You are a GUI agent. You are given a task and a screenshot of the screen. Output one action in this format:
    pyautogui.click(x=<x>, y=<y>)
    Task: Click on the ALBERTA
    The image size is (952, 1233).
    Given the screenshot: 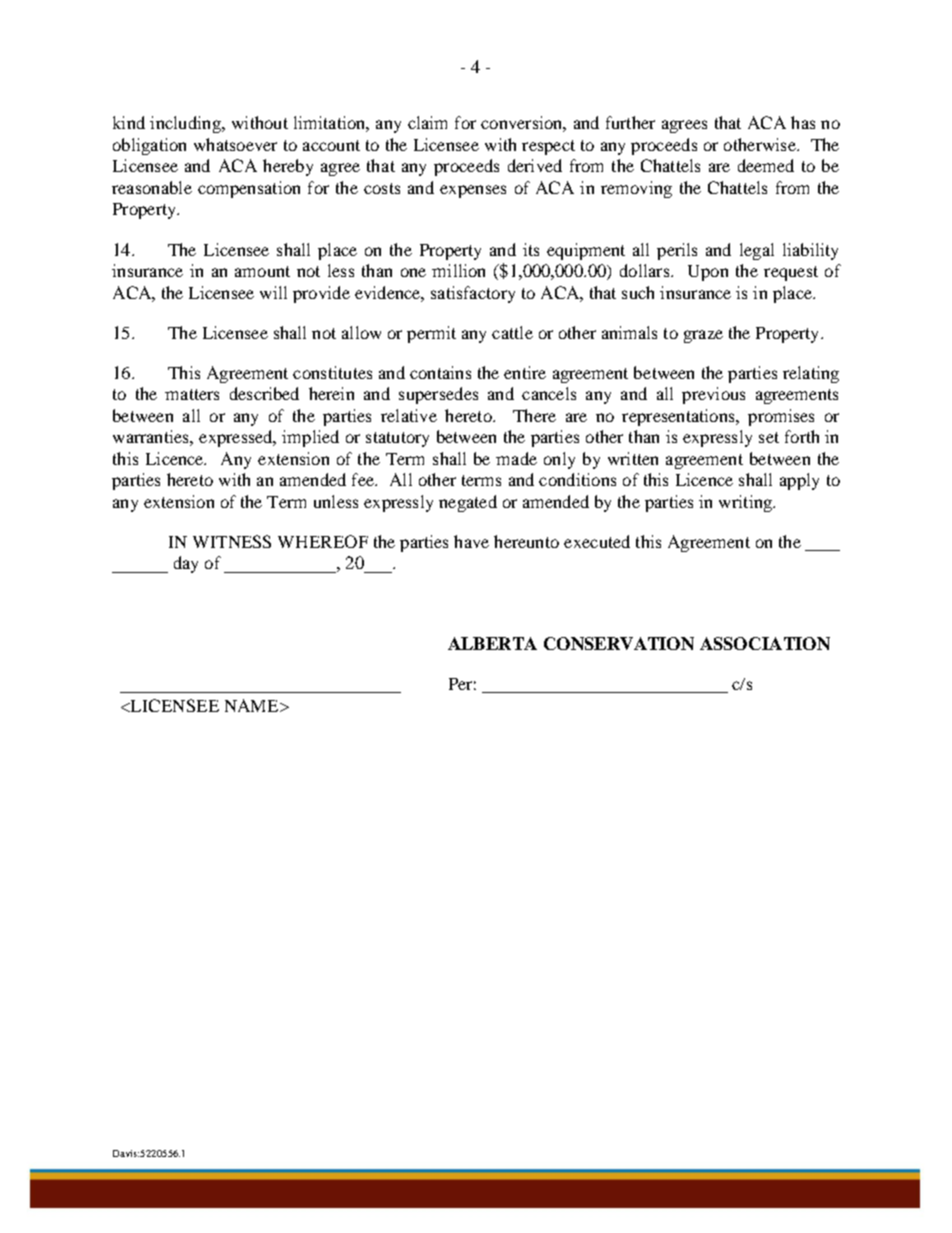 What is the action you would take?
    pyautogui.click(x=492, y=643)
